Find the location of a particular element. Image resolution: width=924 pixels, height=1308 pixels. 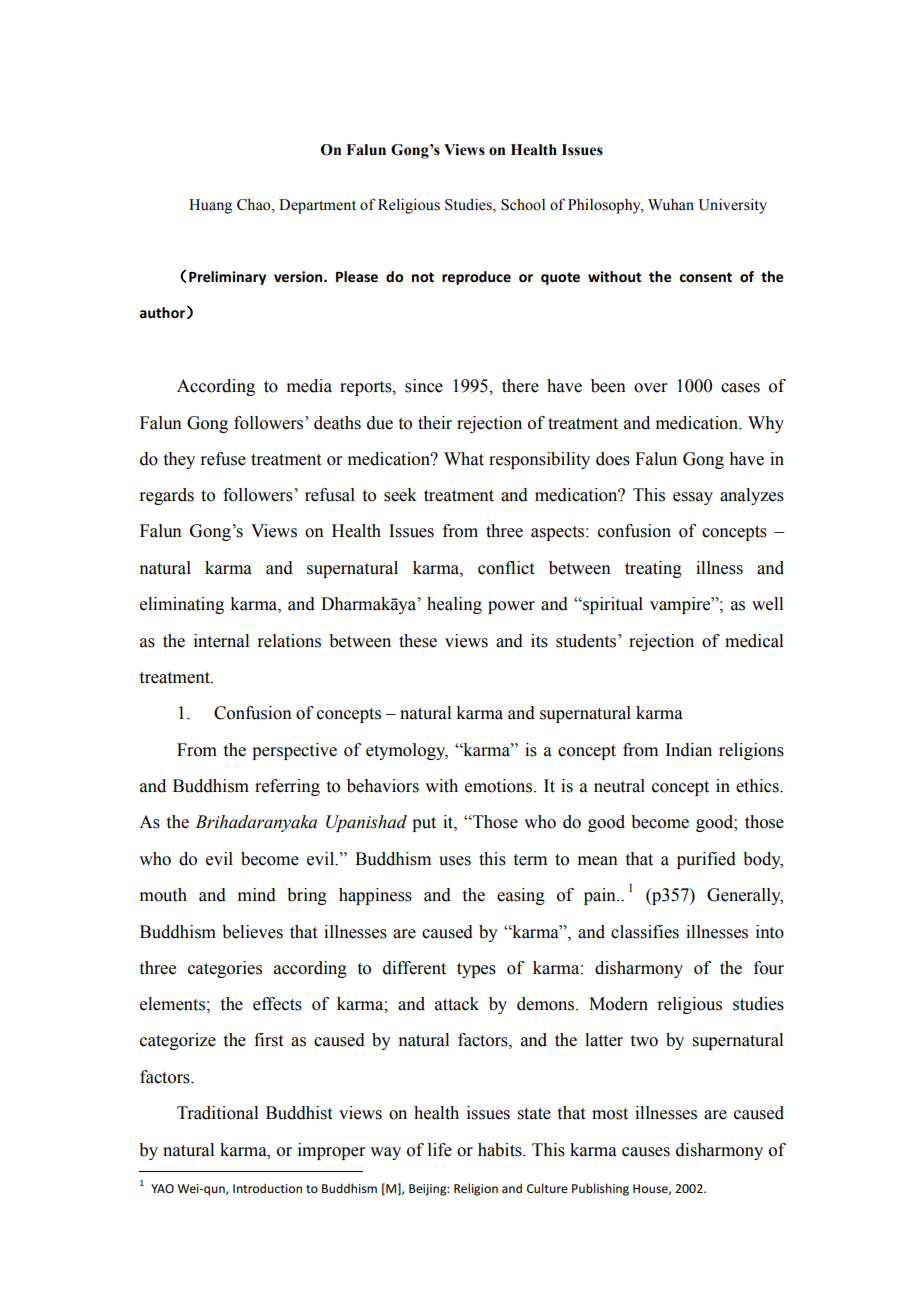

treating is located at coordinates (653, 569).
